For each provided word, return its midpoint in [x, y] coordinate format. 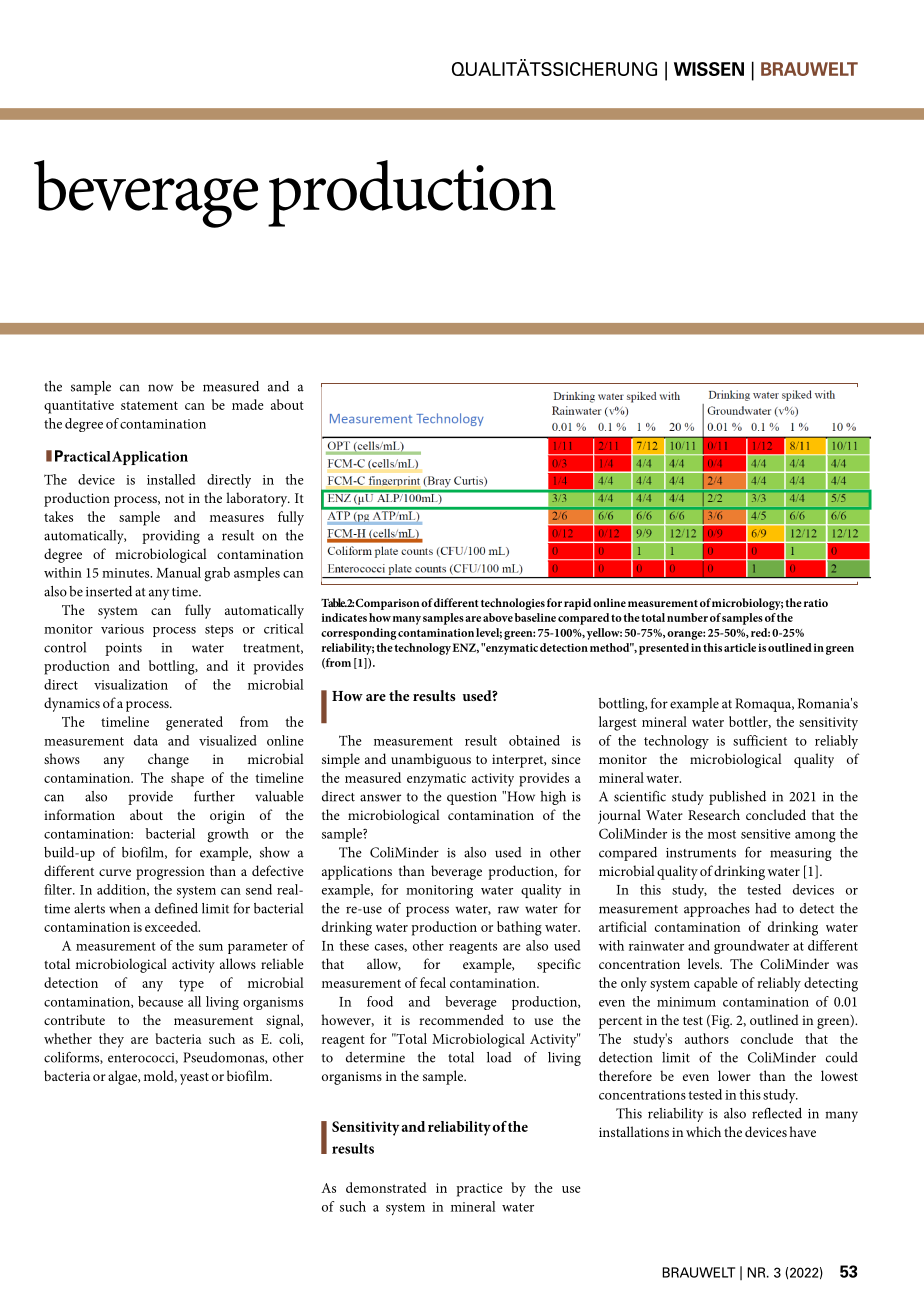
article [740, 647]
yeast [194, 1078]
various [122, 629]
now [160, 388]
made [248, 404]
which [703, 1131]
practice [480, 1190]
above [498, 617]
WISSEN [709, 69]
